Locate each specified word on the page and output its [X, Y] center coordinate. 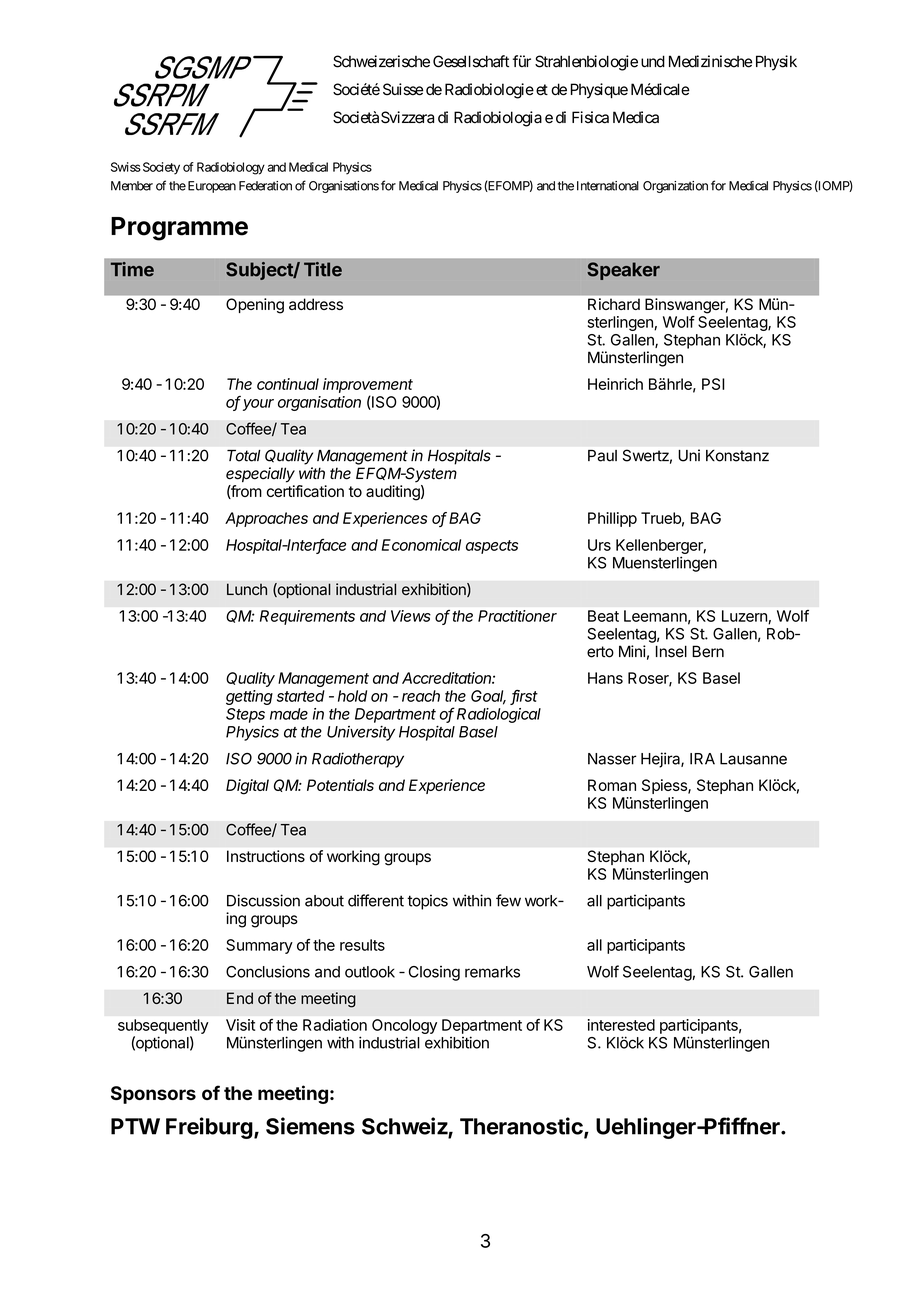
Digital [247, 787]
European [210, 187]
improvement [368, 385]
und [653, 61]
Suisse [403, 89]
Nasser [612, 759]
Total [244, 456]
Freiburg [209, 1128]
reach [421, 696]
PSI [713, 384]
